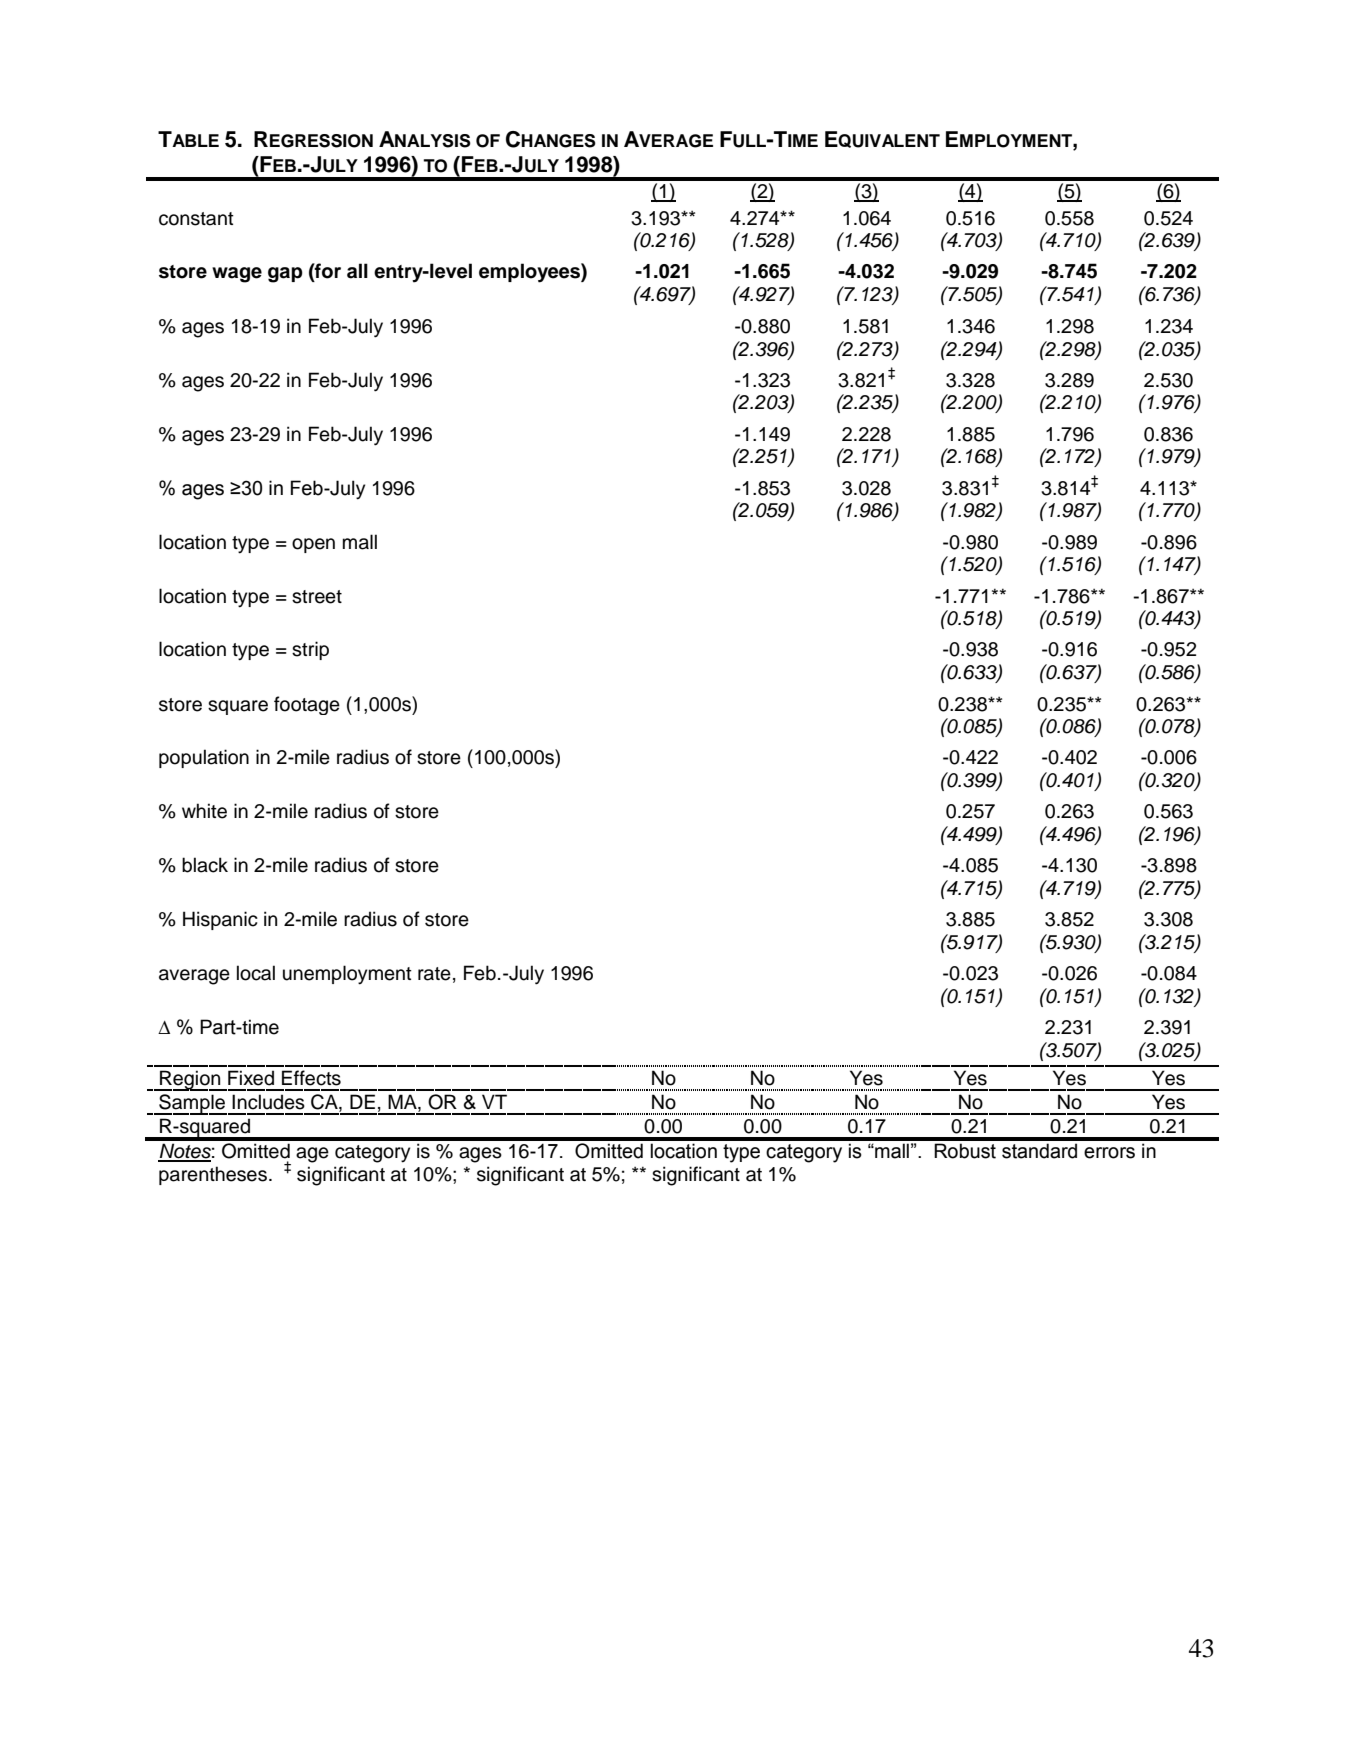  What do you see at coordinates (268, 1102) in the page?
I see `Includes` at bounding box center [268, 1102].
